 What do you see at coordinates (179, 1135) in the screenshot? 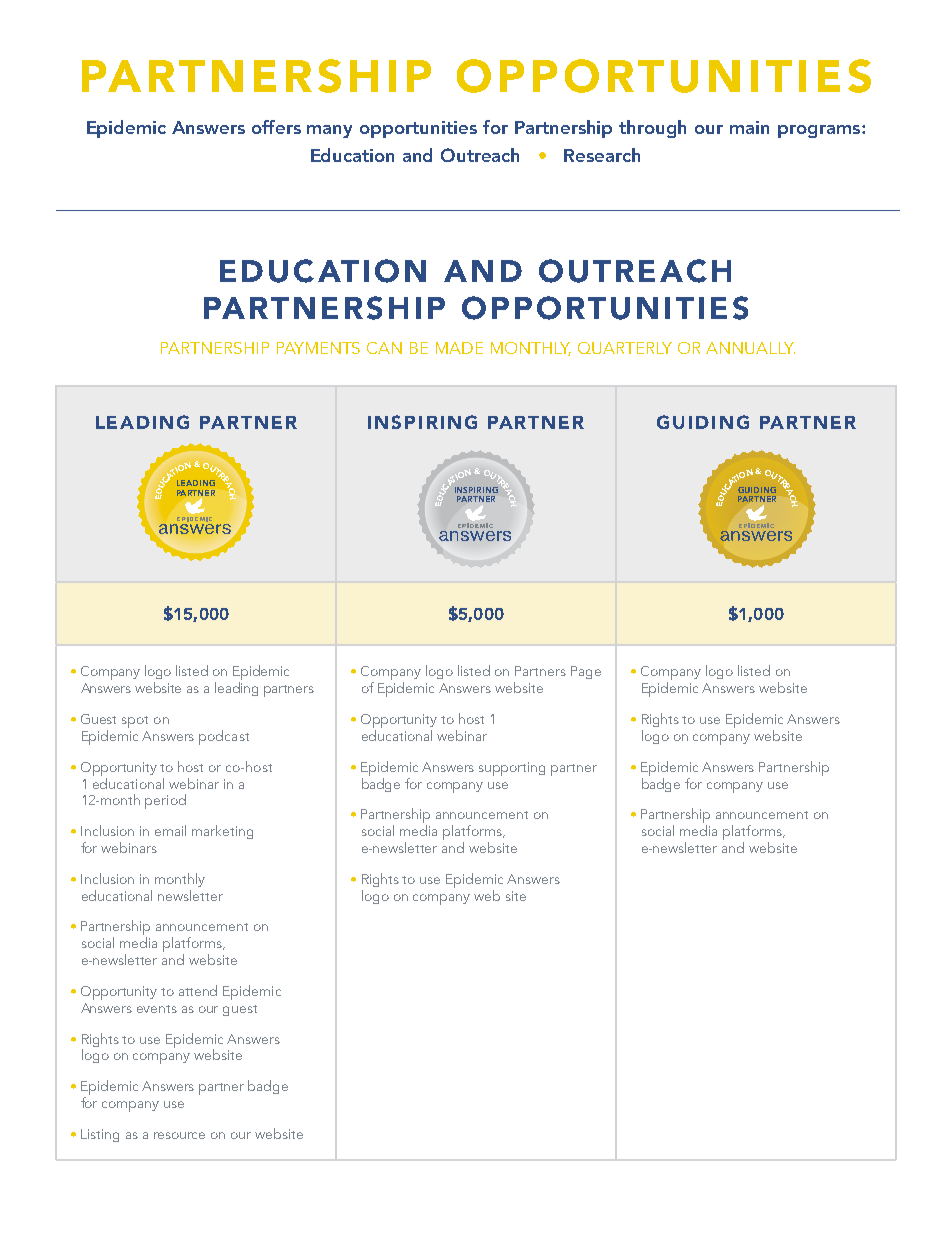
I see `resource` at bounding box center [179, 1135].
